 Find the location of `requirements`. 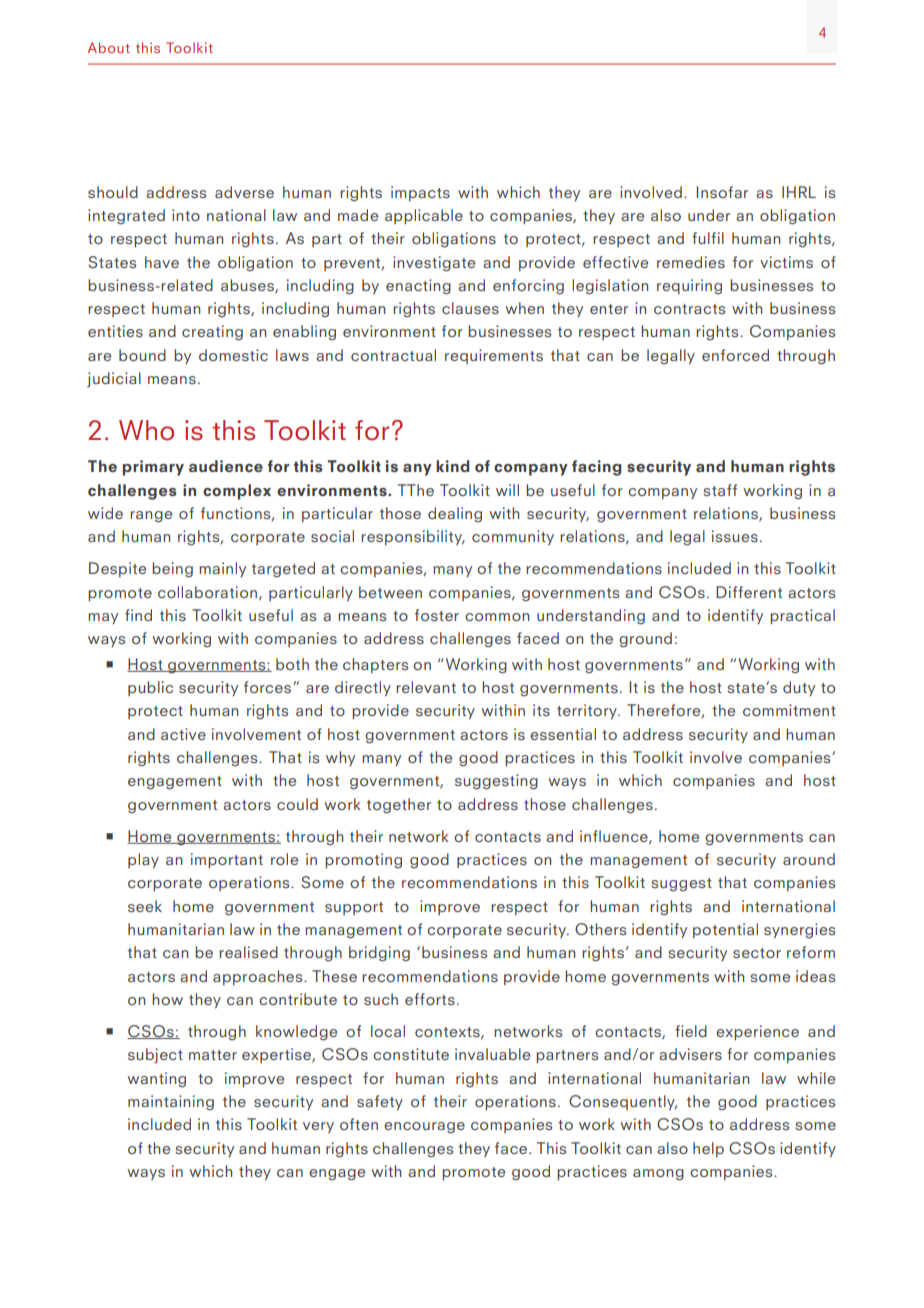

requirements is located at coordinates (494, 356).
